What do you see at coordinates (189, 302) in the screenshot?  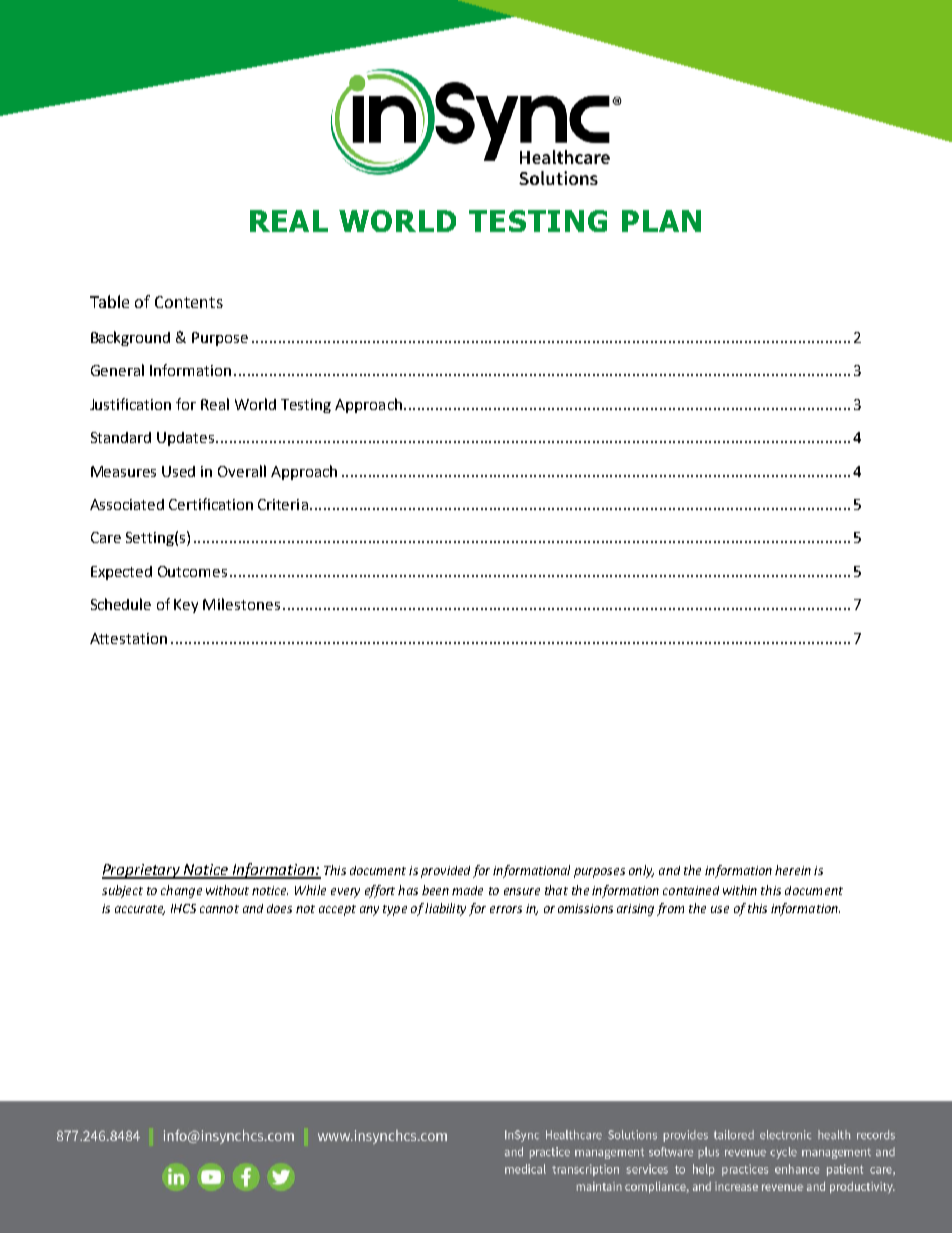 I see `Contents` at bounding box center [189, 302].
